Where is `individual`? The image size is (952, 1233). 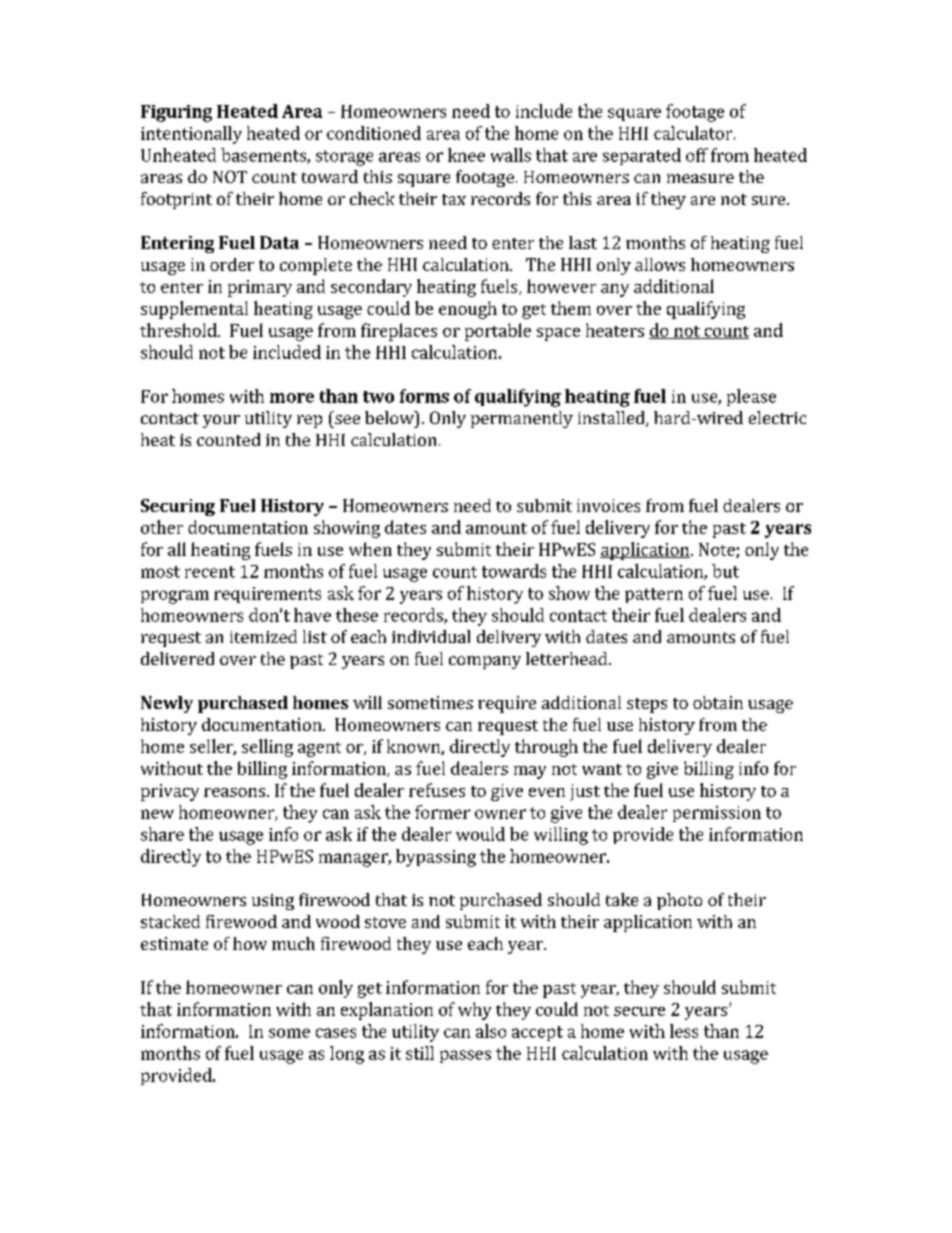
individual is located at coordinates (431, 636).
